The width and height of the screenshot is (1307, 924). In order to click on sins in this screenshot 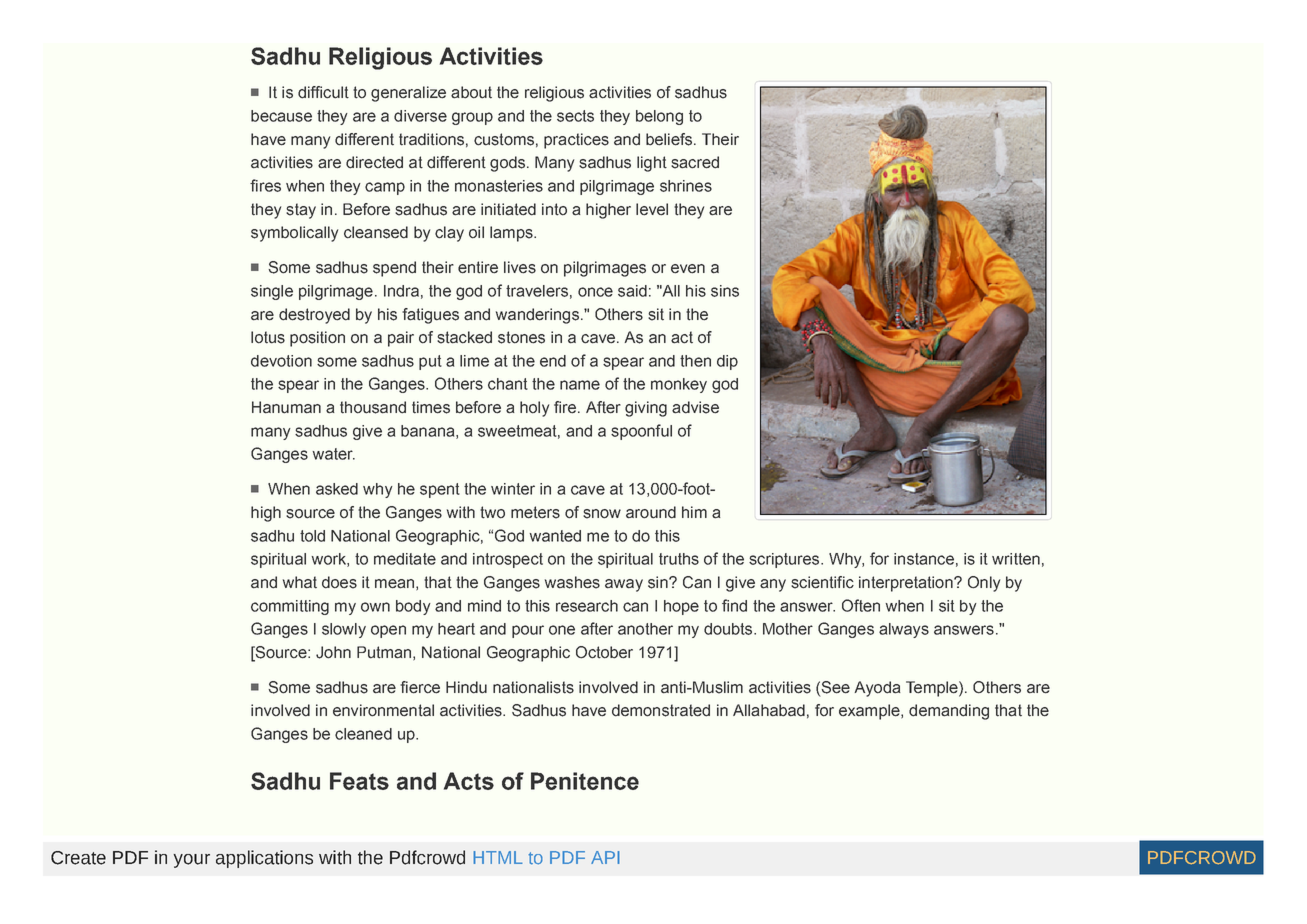, I will do `click(725, 291)`.
